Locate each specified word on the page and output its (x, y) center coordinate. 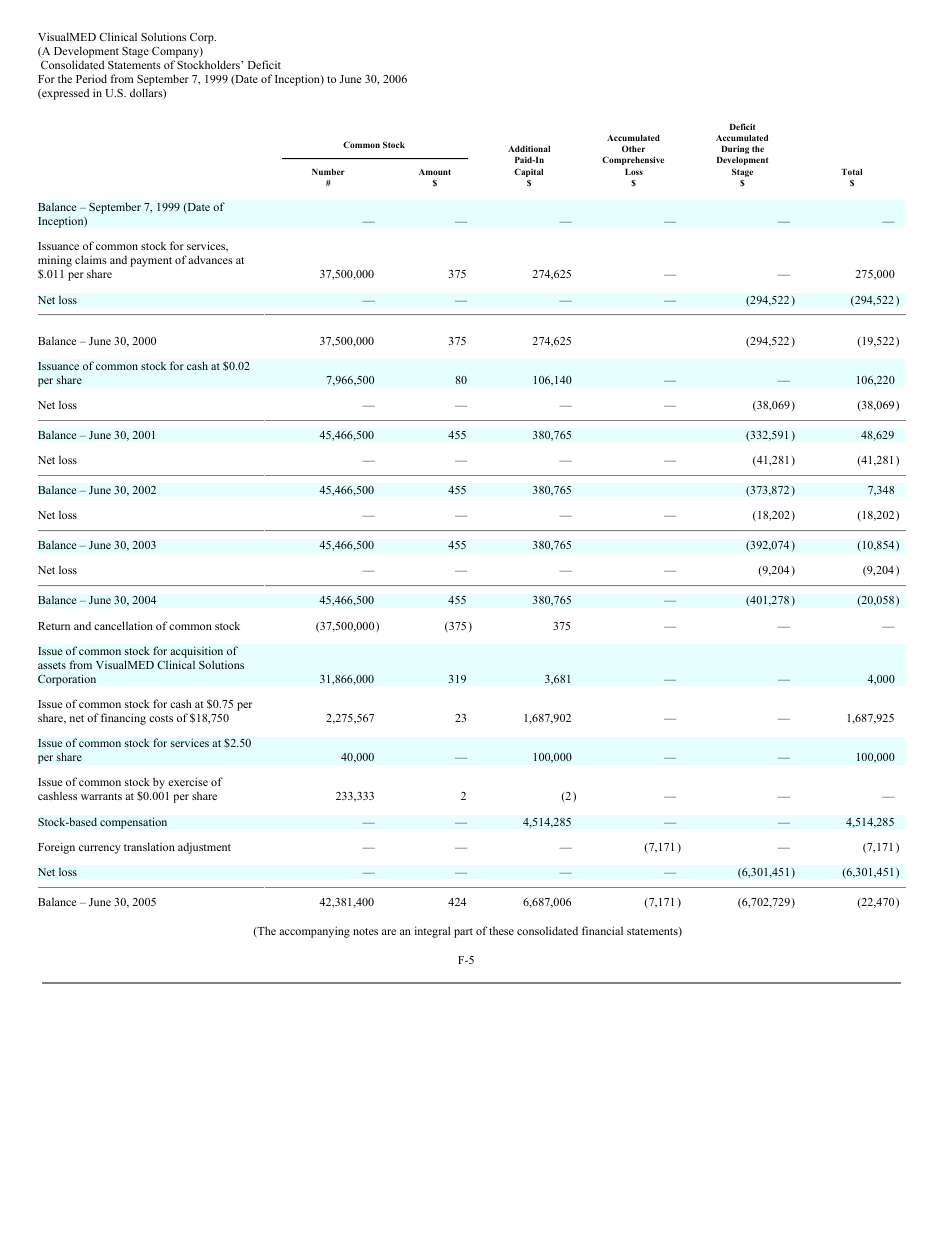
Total (851, 172)
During (735, 149)
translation (149, 846)
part (463, 933)
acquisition (196, 652)
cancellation (123, 625)
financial (602, 930)
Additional (529, 148)
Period (91, 78)
